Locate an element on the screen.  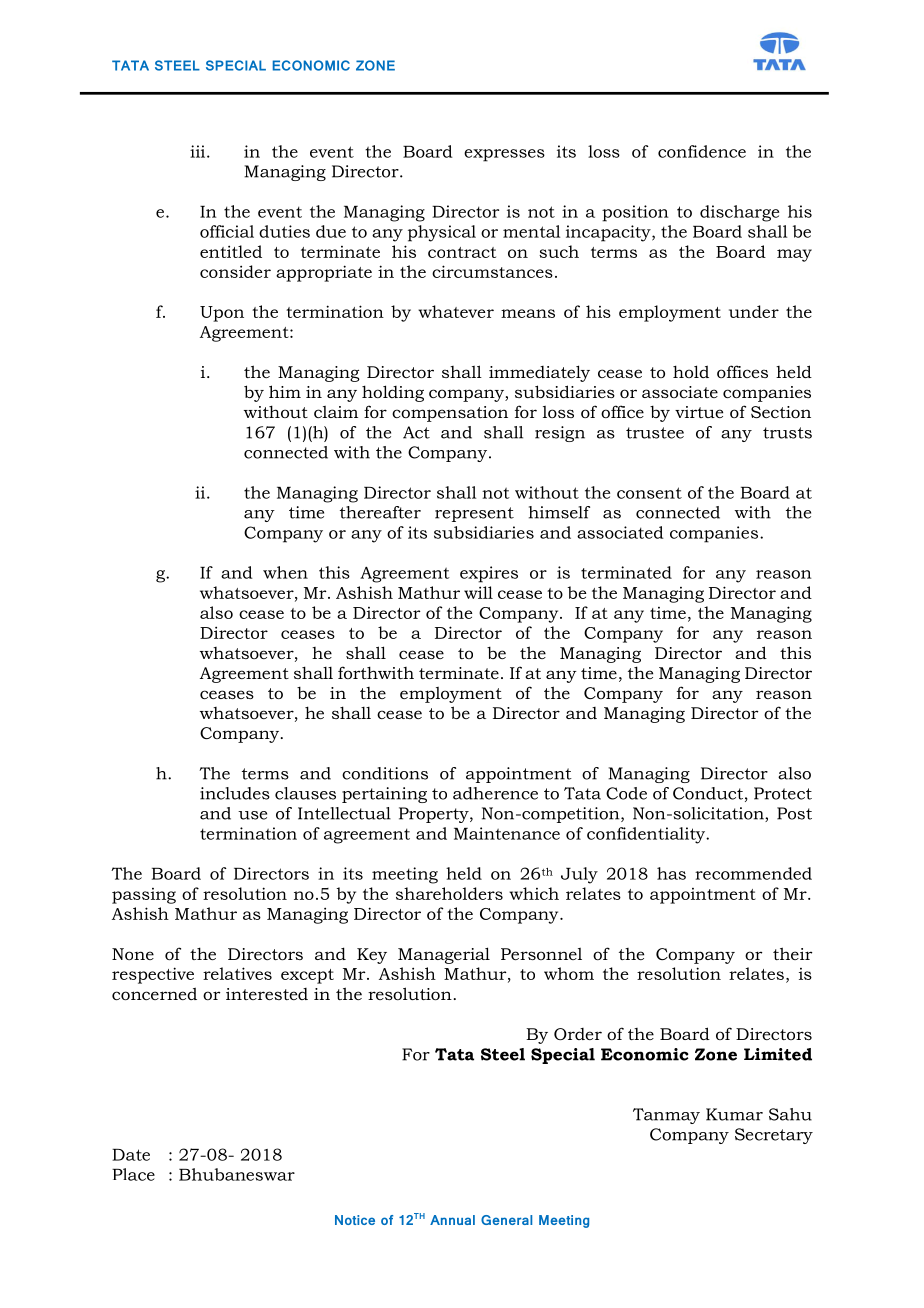
compensation is located at coordinates (450, 414).
